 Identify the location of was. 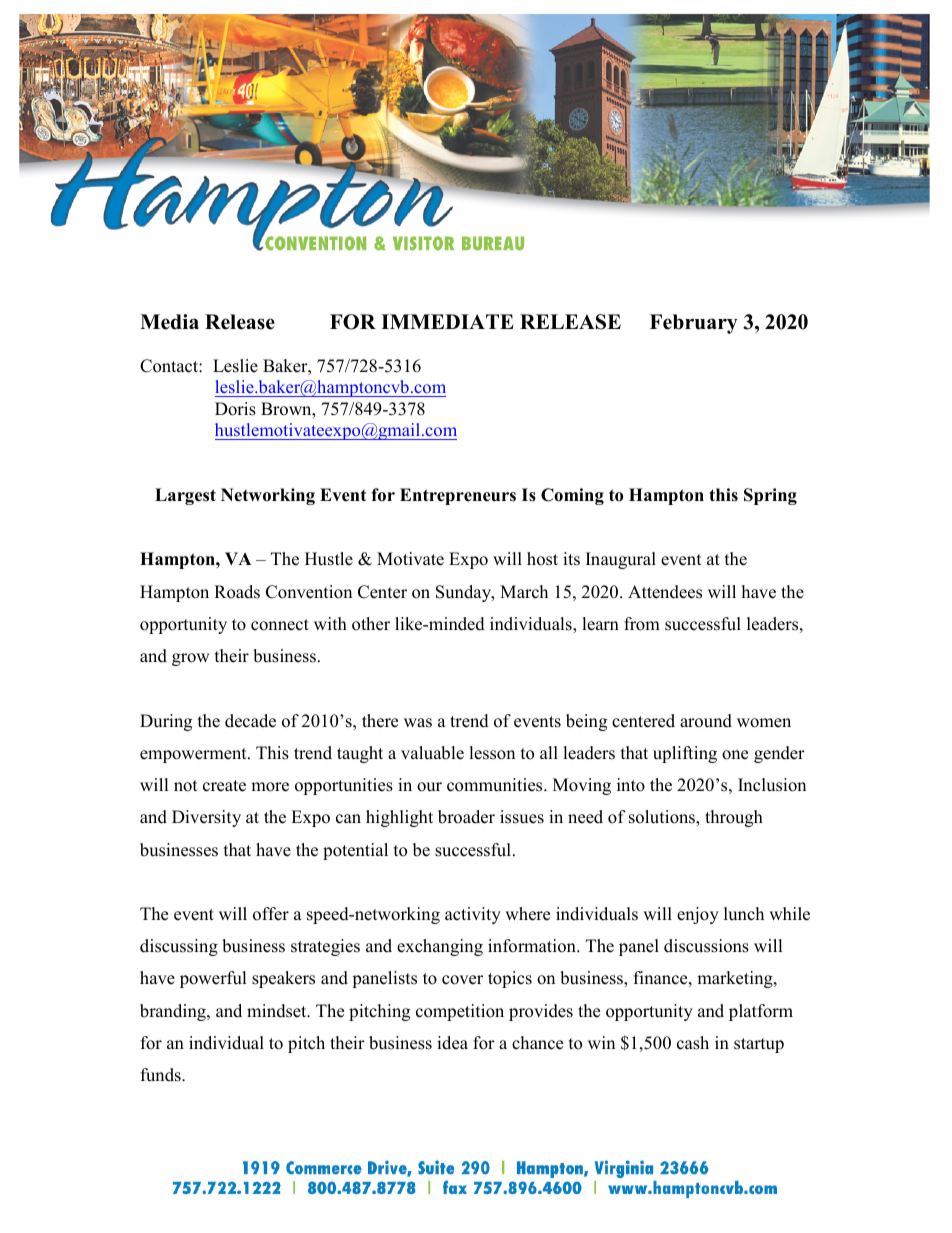
(418, 723).
